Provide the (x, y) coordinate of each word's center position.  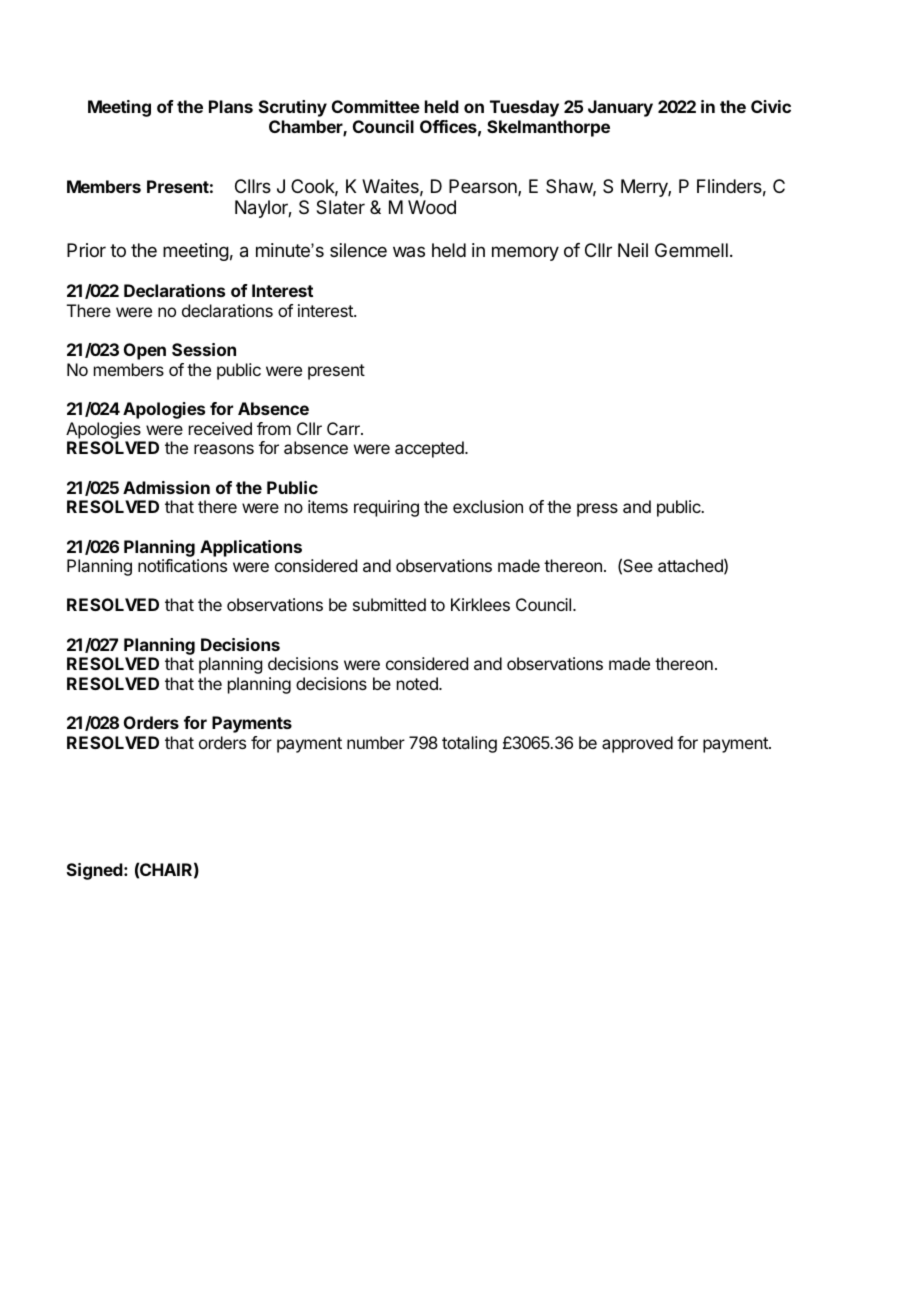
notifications (182, 565)
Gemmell (691, 250)
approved (637, 744)
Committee (376, 106)
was (409, 251)
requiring (386, 508)
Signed (96, 871)
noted (418, 683)
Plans (231, 106)
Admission (166, 487)
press (597, 510)
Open (145, 351)
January (620, 108)
